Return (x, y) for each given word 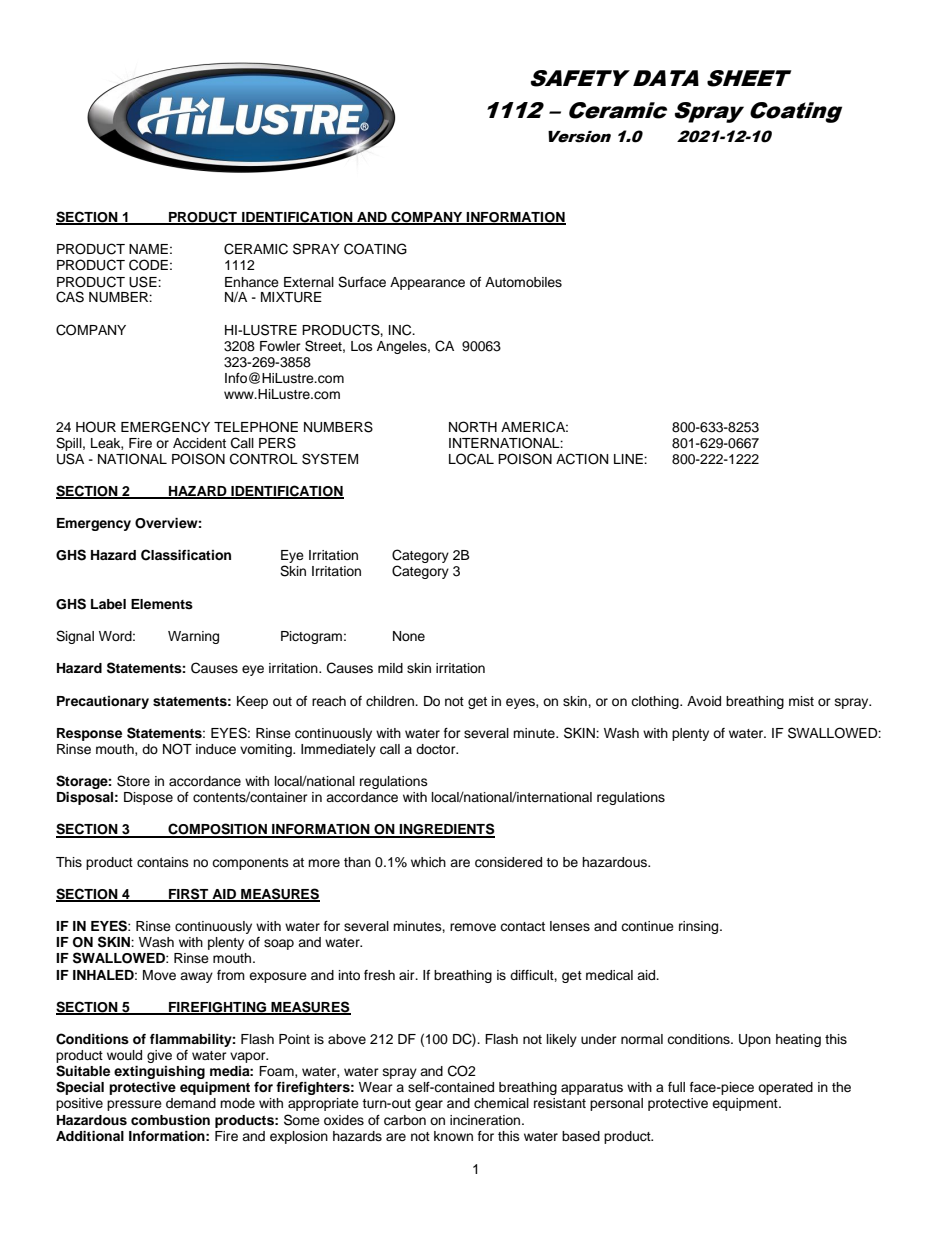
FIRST (189, 895)
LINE (629, 459)
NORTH (473, 427)
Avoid (704, 701)
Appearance (427, 283)
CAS (70, 297)
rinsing (700, 927)
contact (522, 926)
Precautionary (103, 702)
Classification (186, 555)
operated (785, 1088)
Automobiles (523, 282)
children (391, 701)
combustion (170, 1120)
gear (429, 1105)
